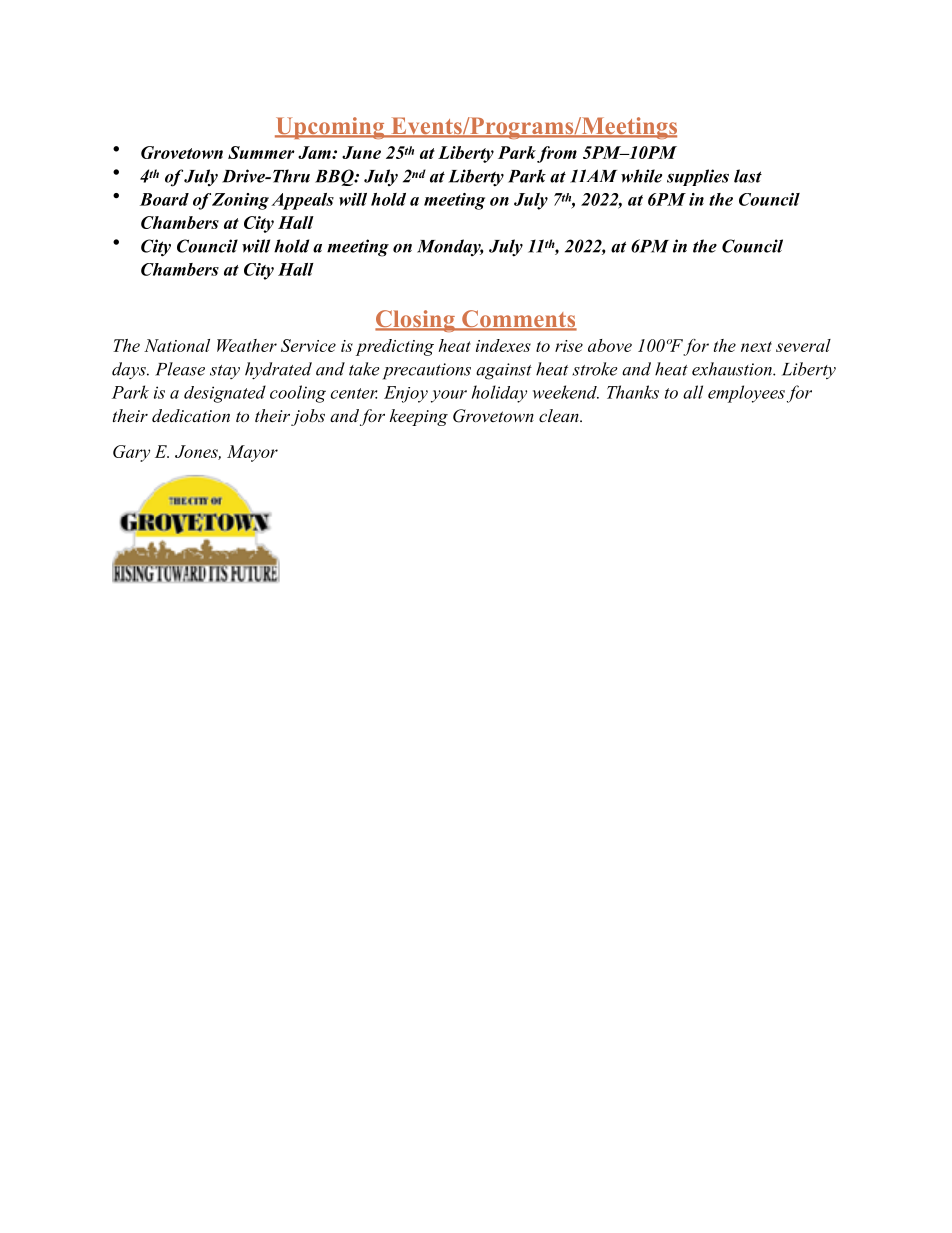  Describe the element at coordinates (164, 199) in the screenshot. I see `Board` at that location.
